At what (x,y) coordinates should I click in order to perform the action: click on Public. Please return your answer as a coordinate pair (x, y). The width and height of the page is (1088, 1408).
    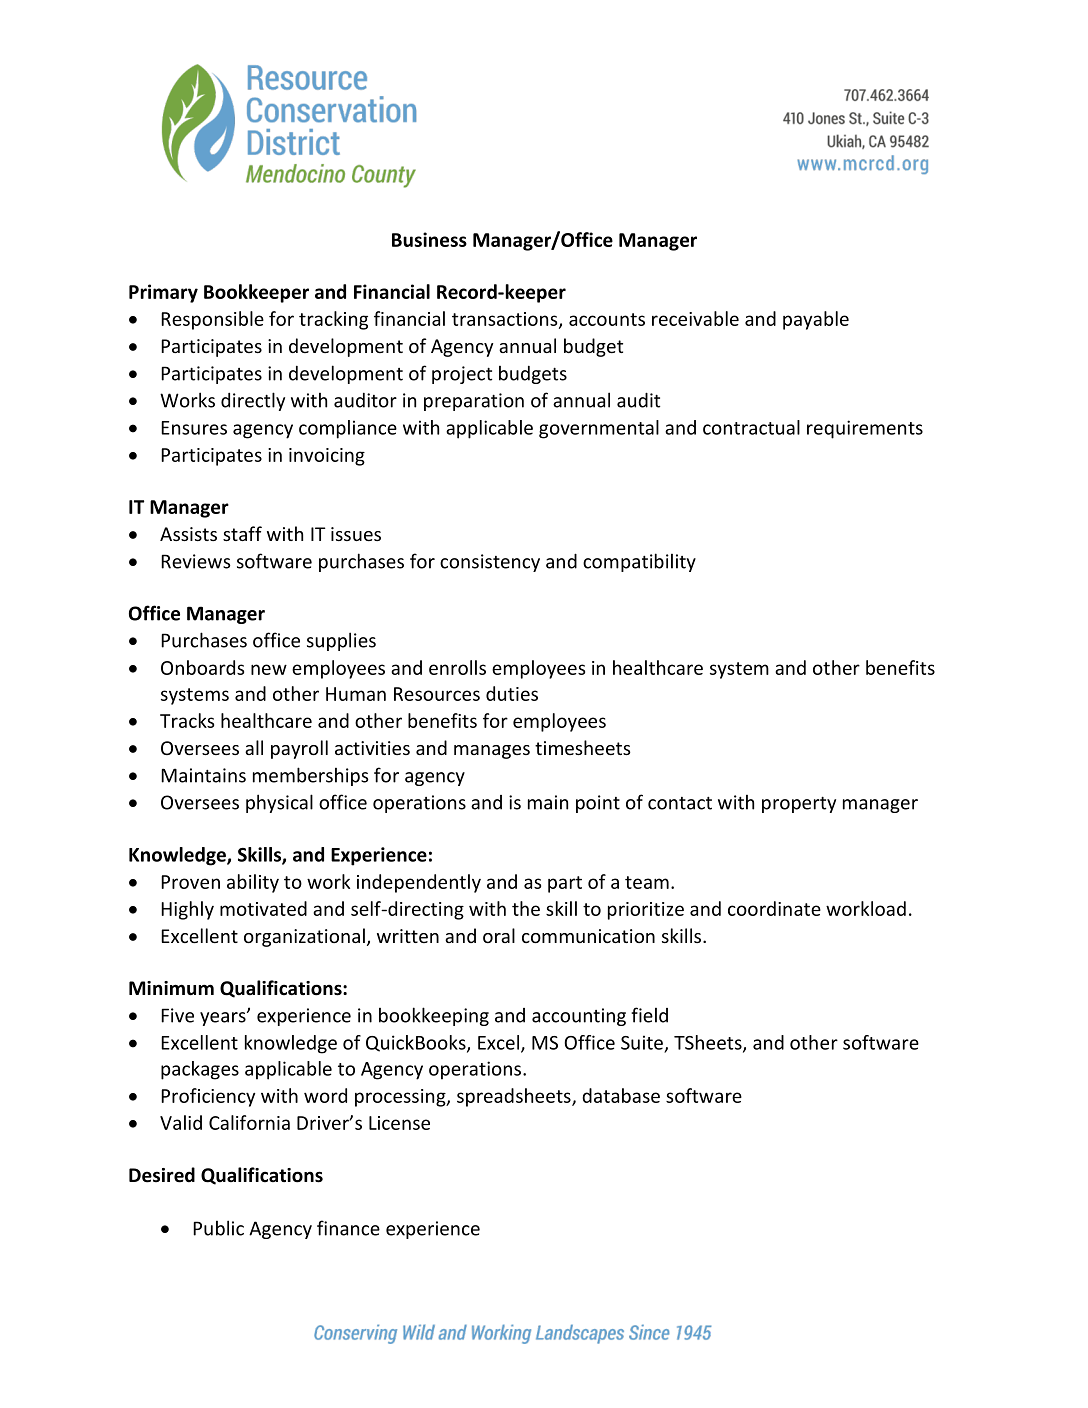
    Looking at the image, I should click on (218, 1228).
